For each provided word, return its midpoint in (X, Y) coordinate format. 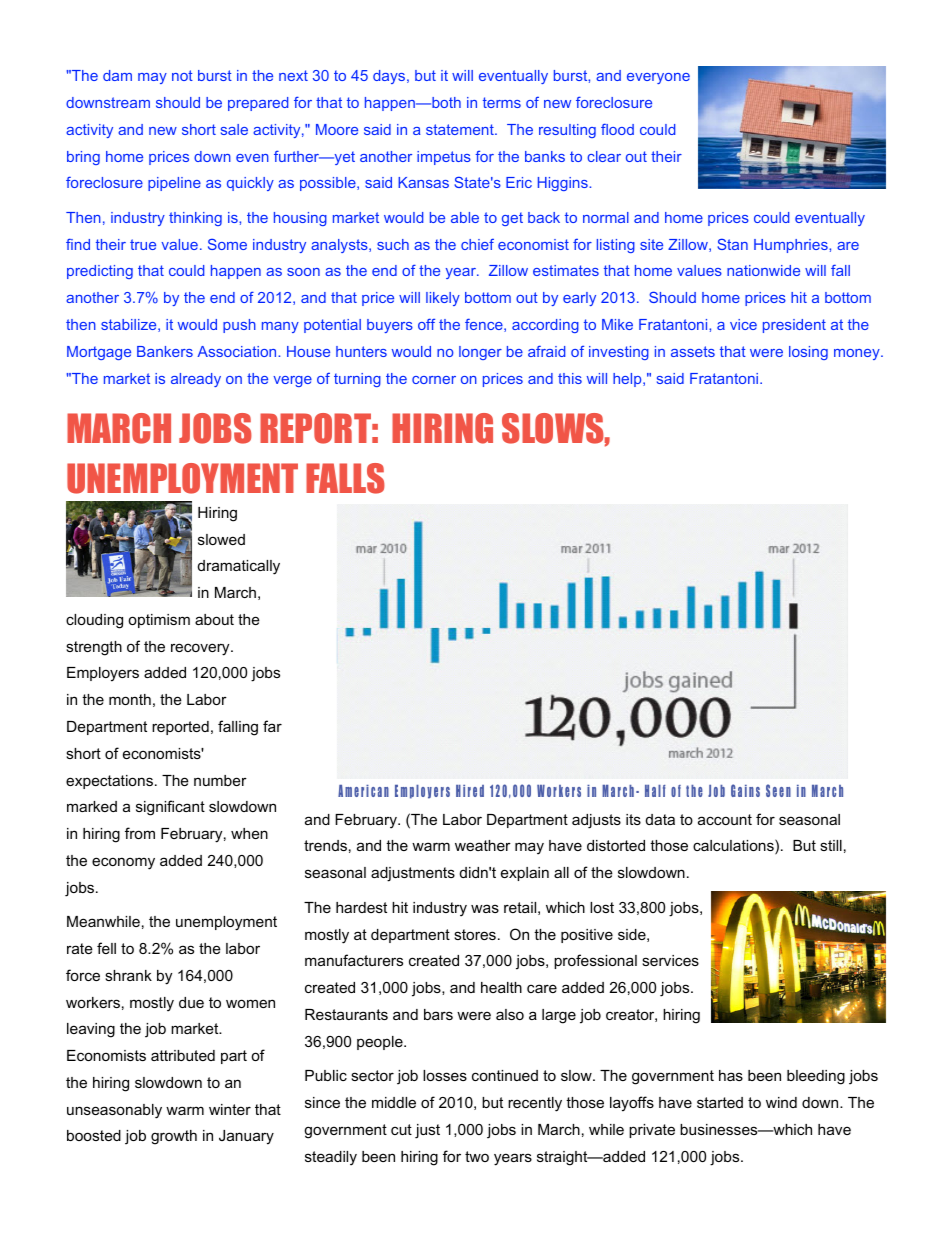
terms (502, 102)
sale (234, 129)
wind (781, 1102)
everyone (658, 78)
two (477, 1156)
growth (174, 1137)
